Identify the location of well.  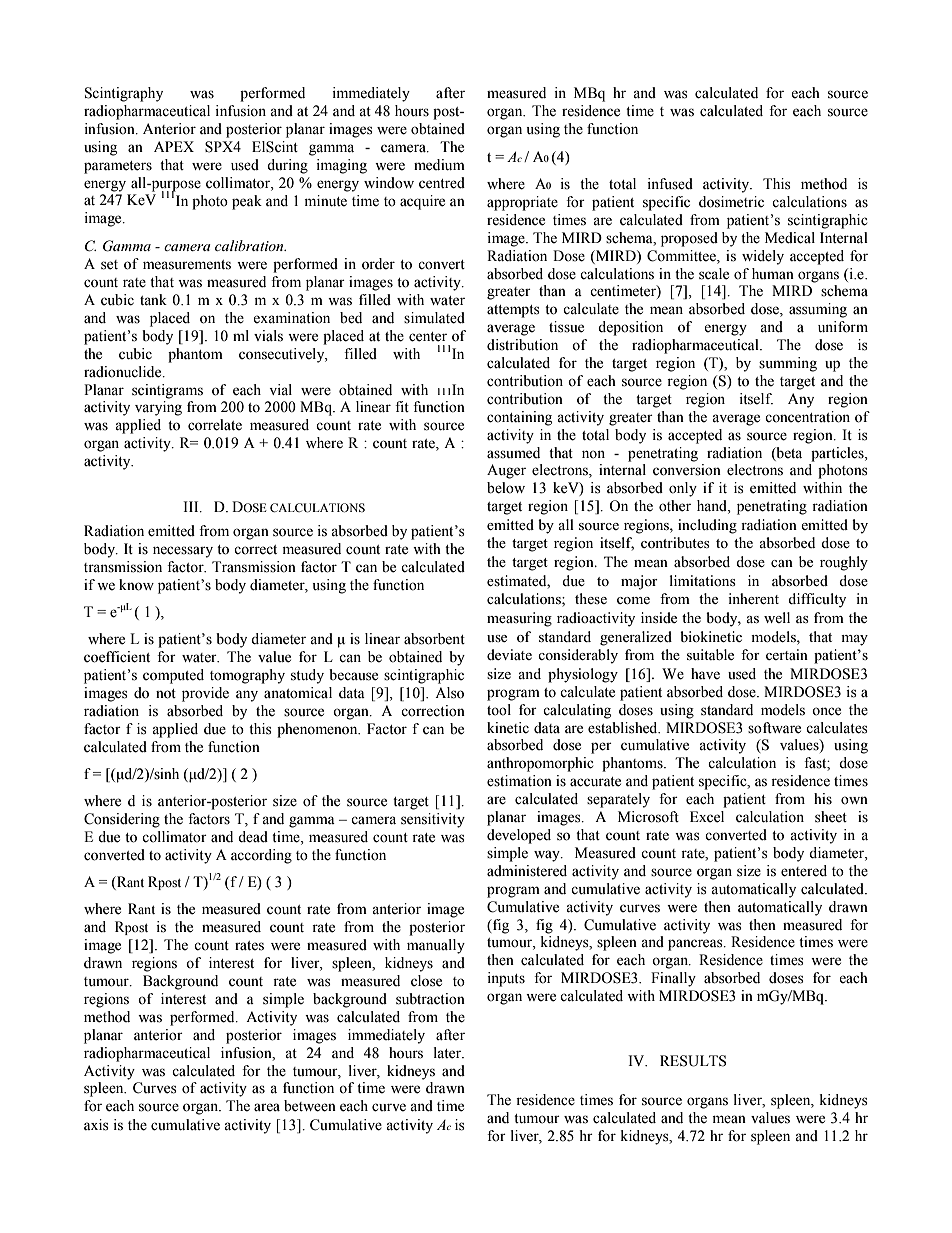
(777, 617).
